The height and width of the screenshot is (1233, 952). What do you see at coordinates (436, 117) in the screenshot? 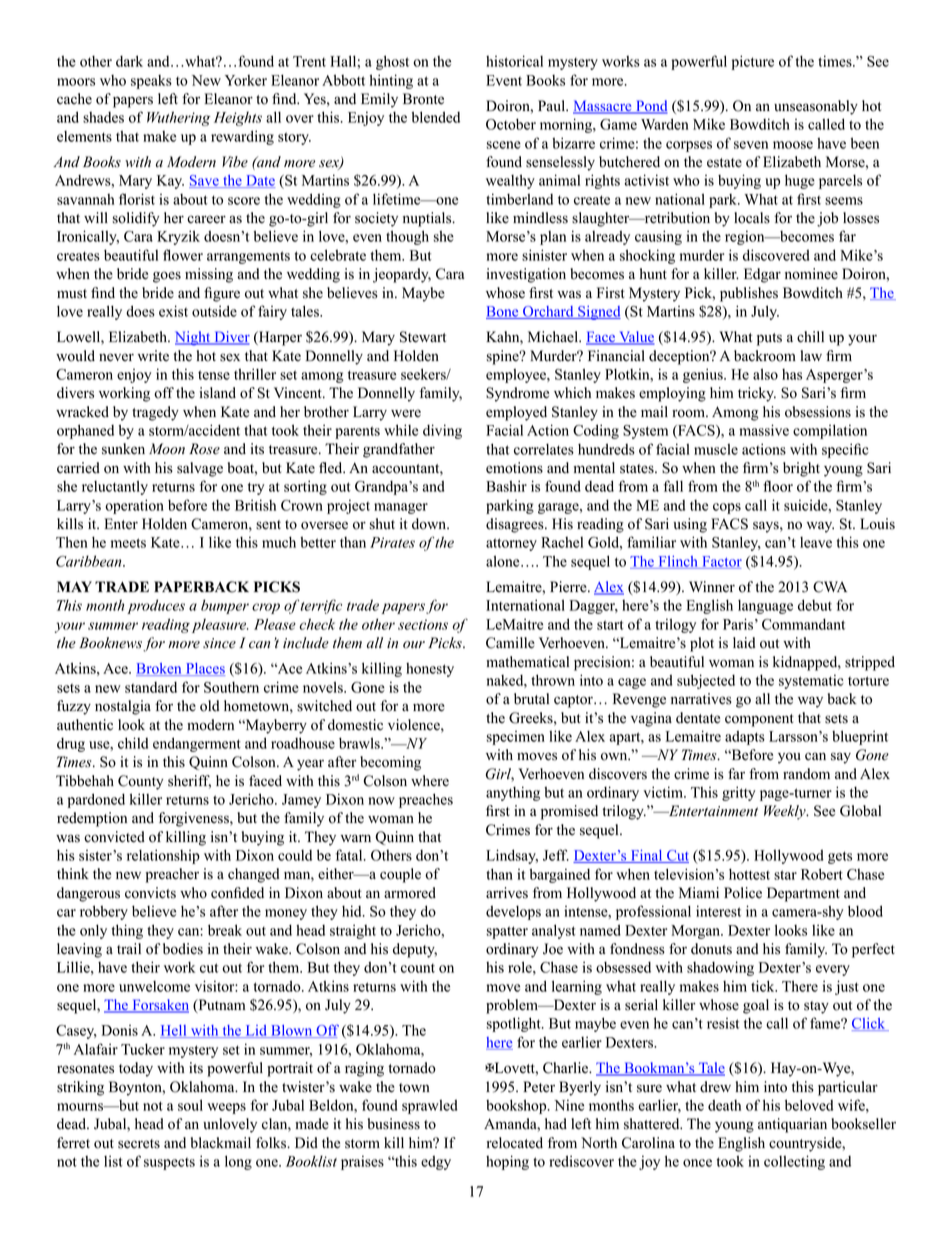
I see `blended` at bounding box center [436, 117].
